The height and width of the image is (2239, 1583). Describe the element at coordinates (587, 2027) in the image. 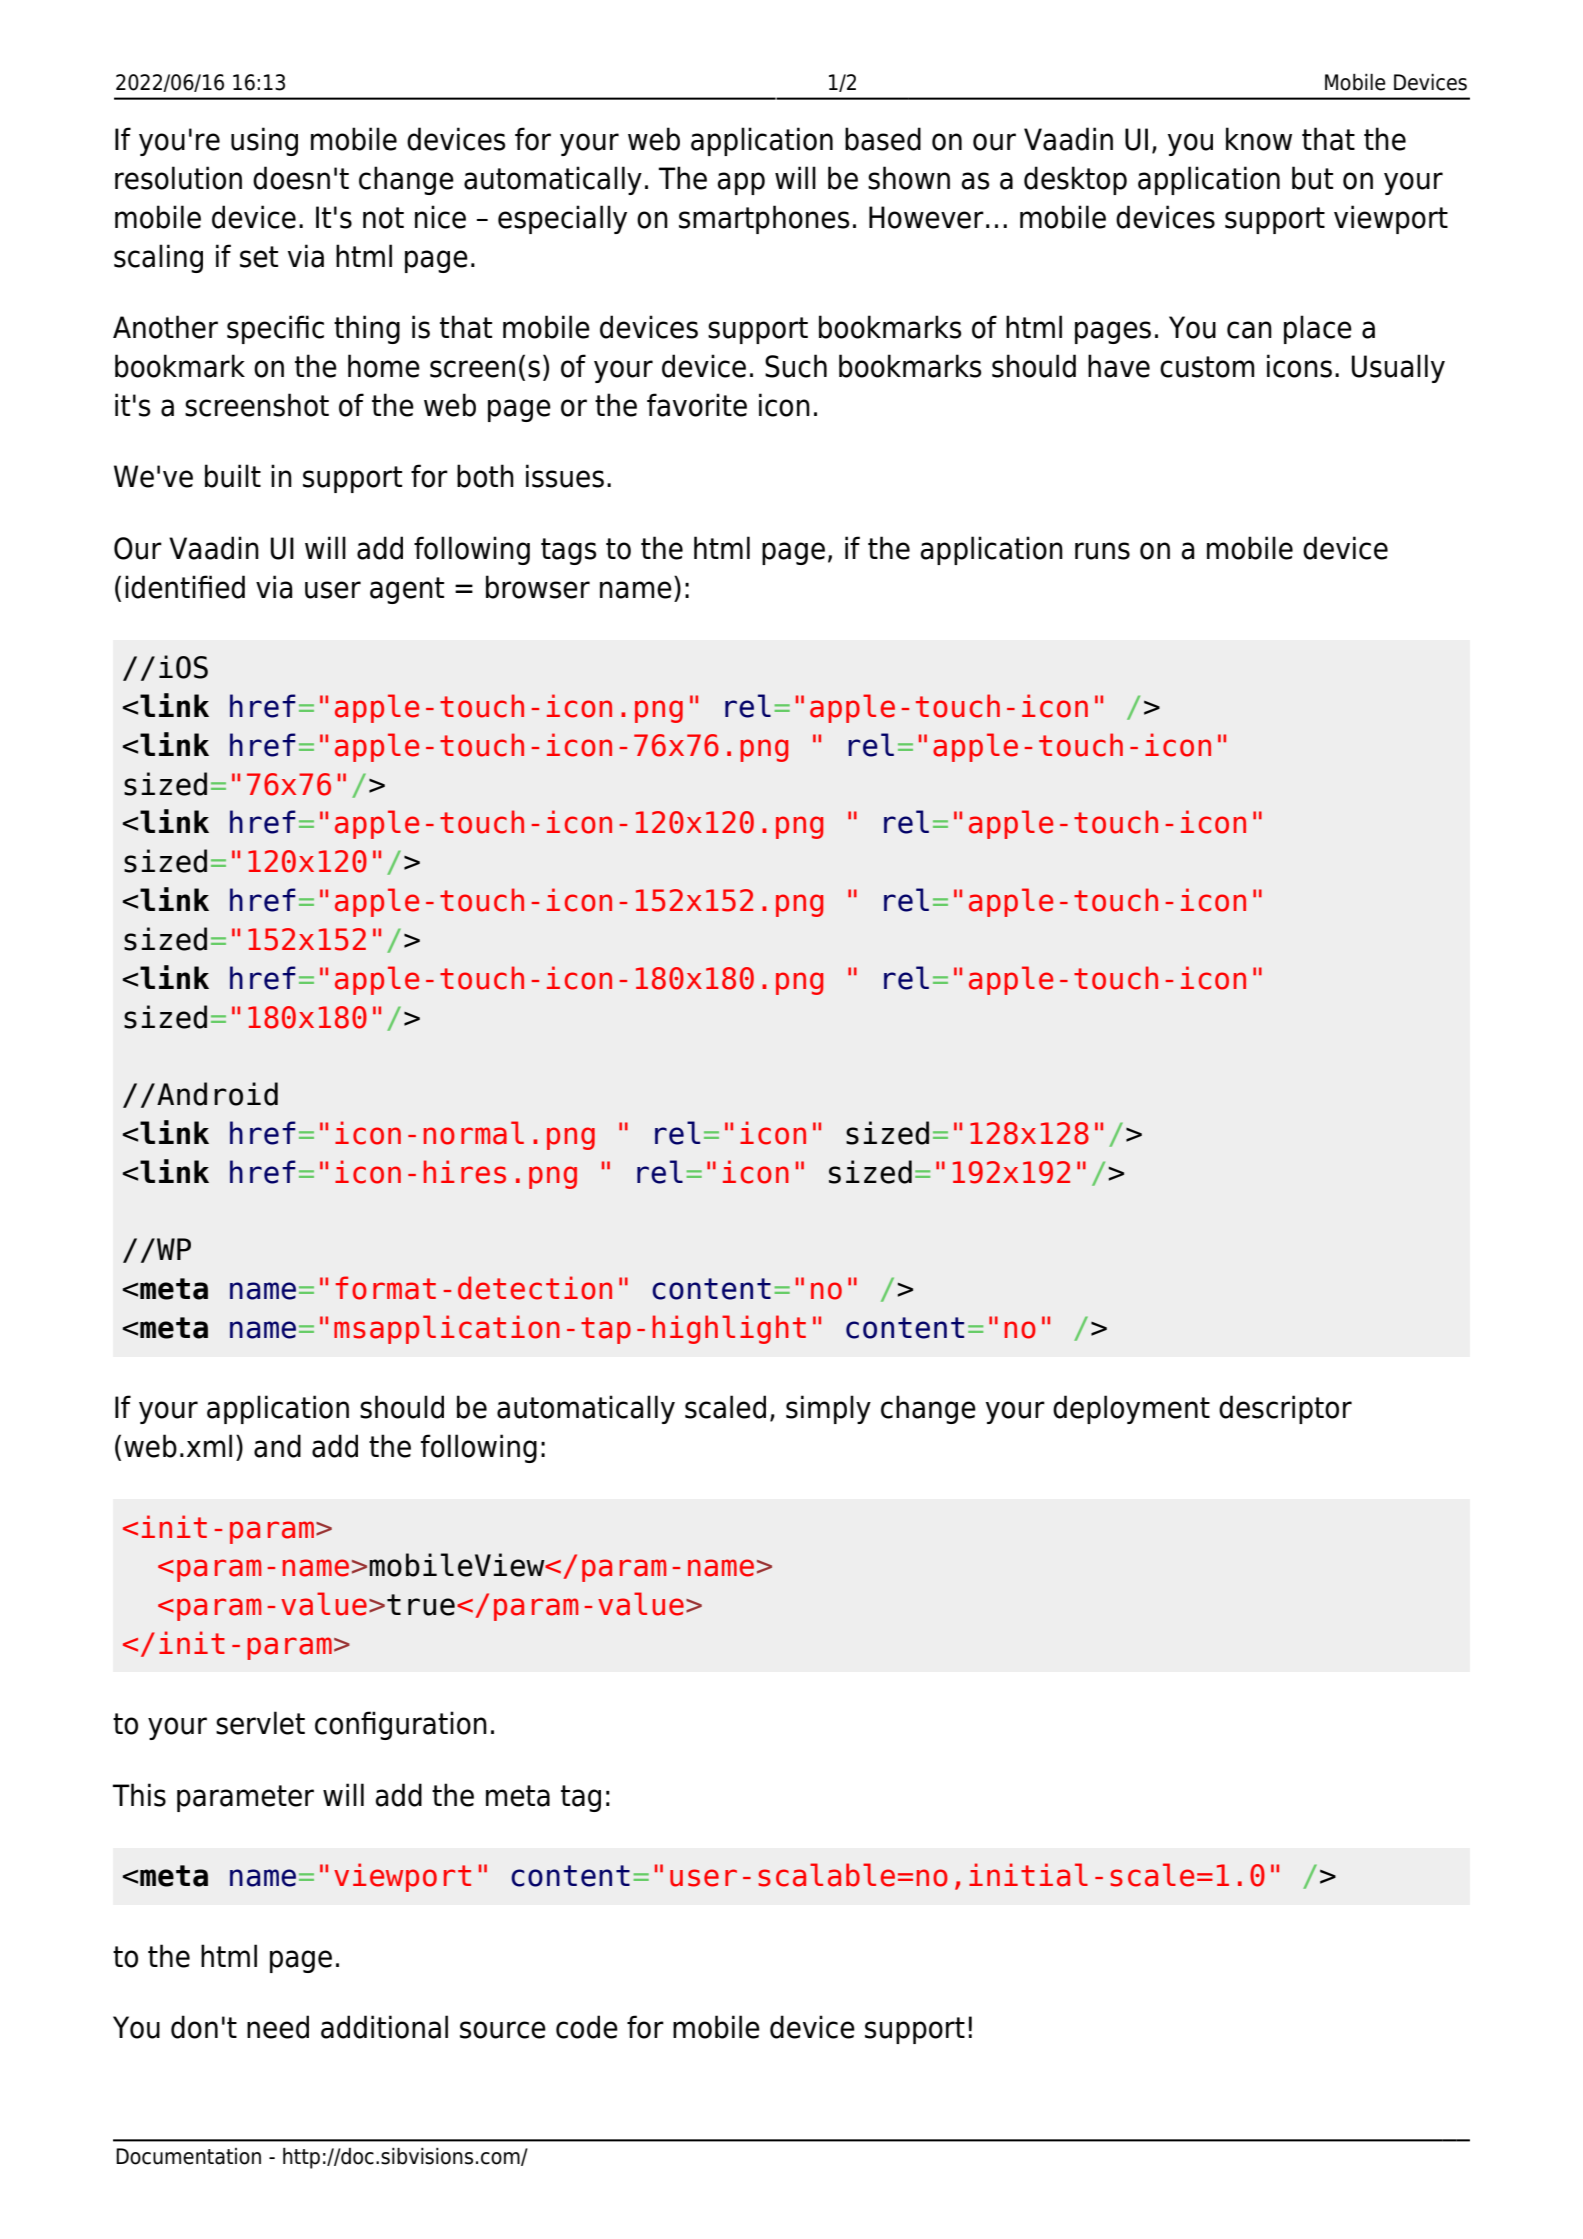

I see `code` at that location.
